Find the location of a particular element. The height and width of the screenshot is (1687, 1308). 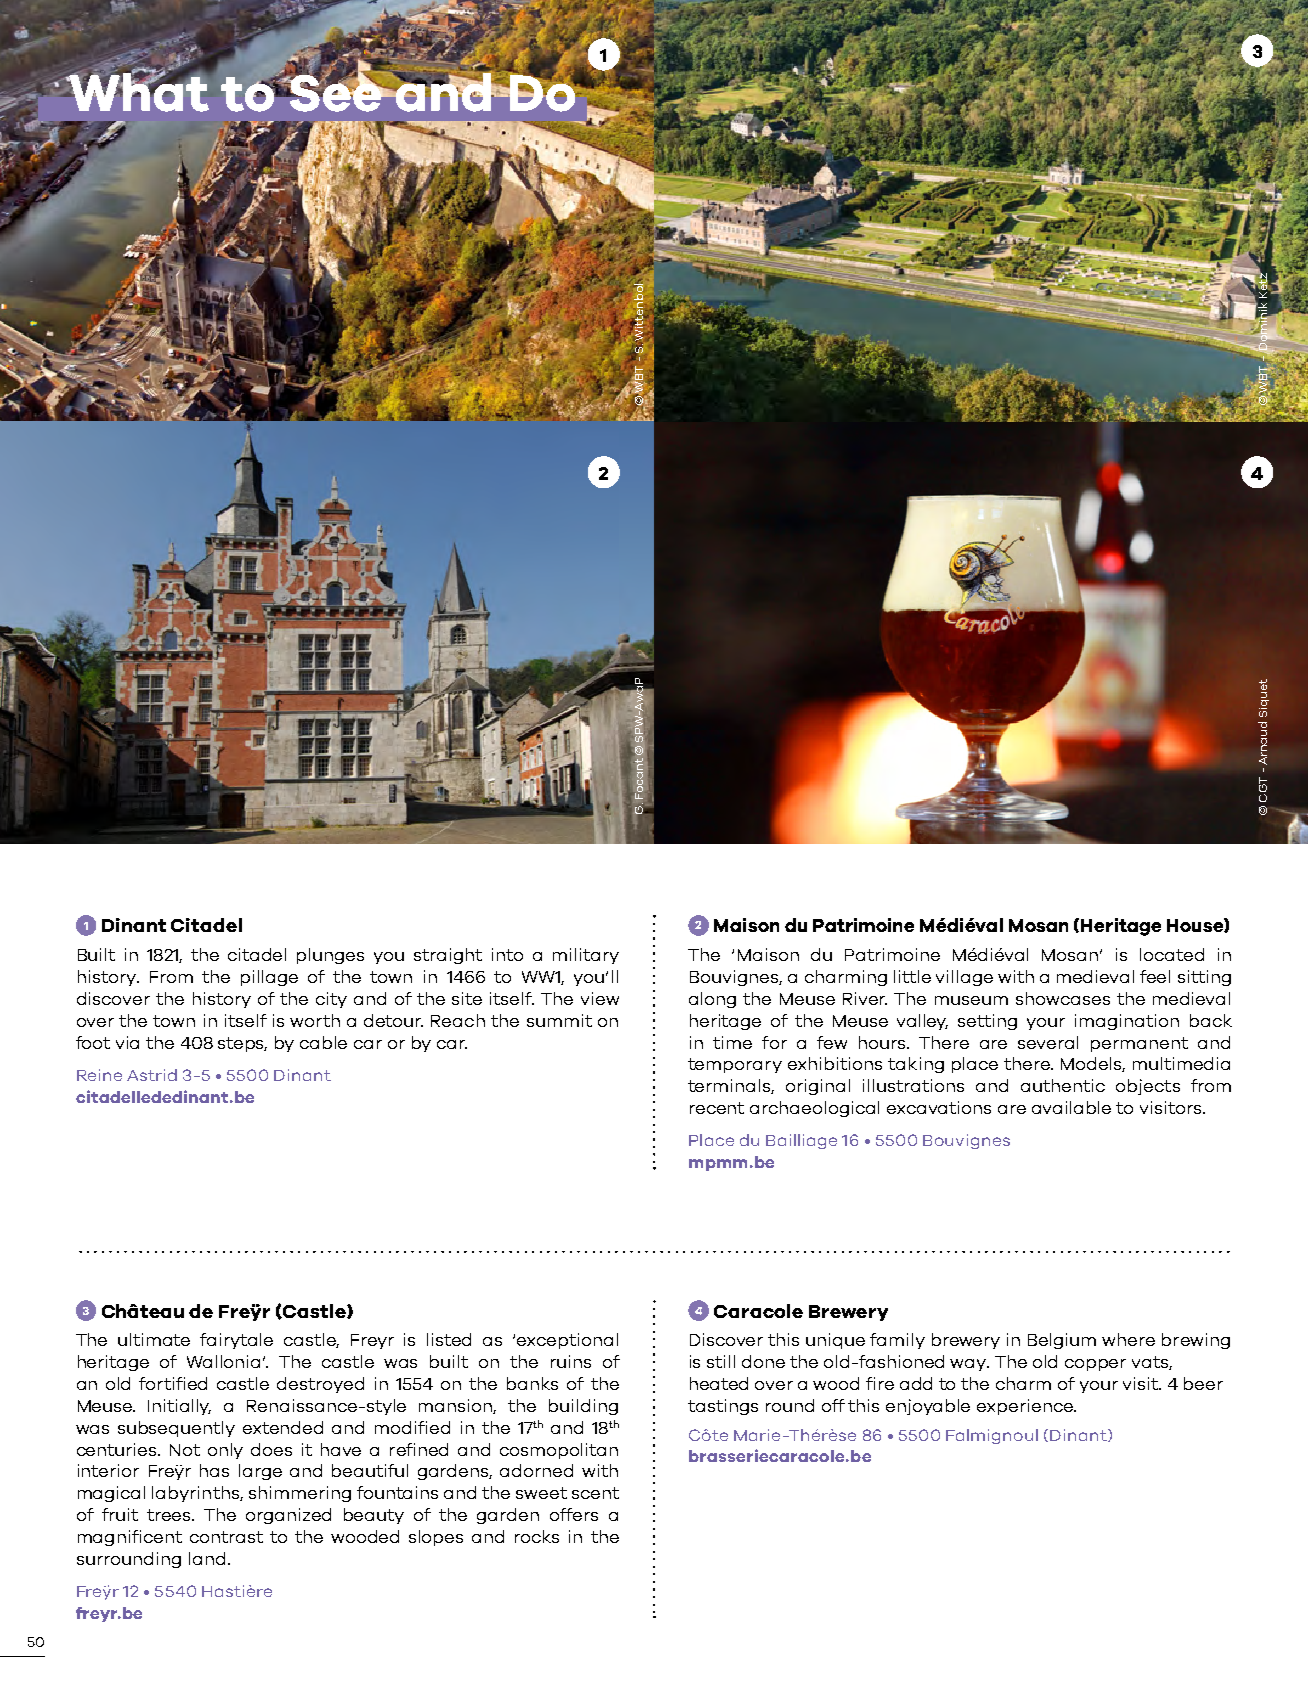

contrast is located at coordinates (226, 1537).
